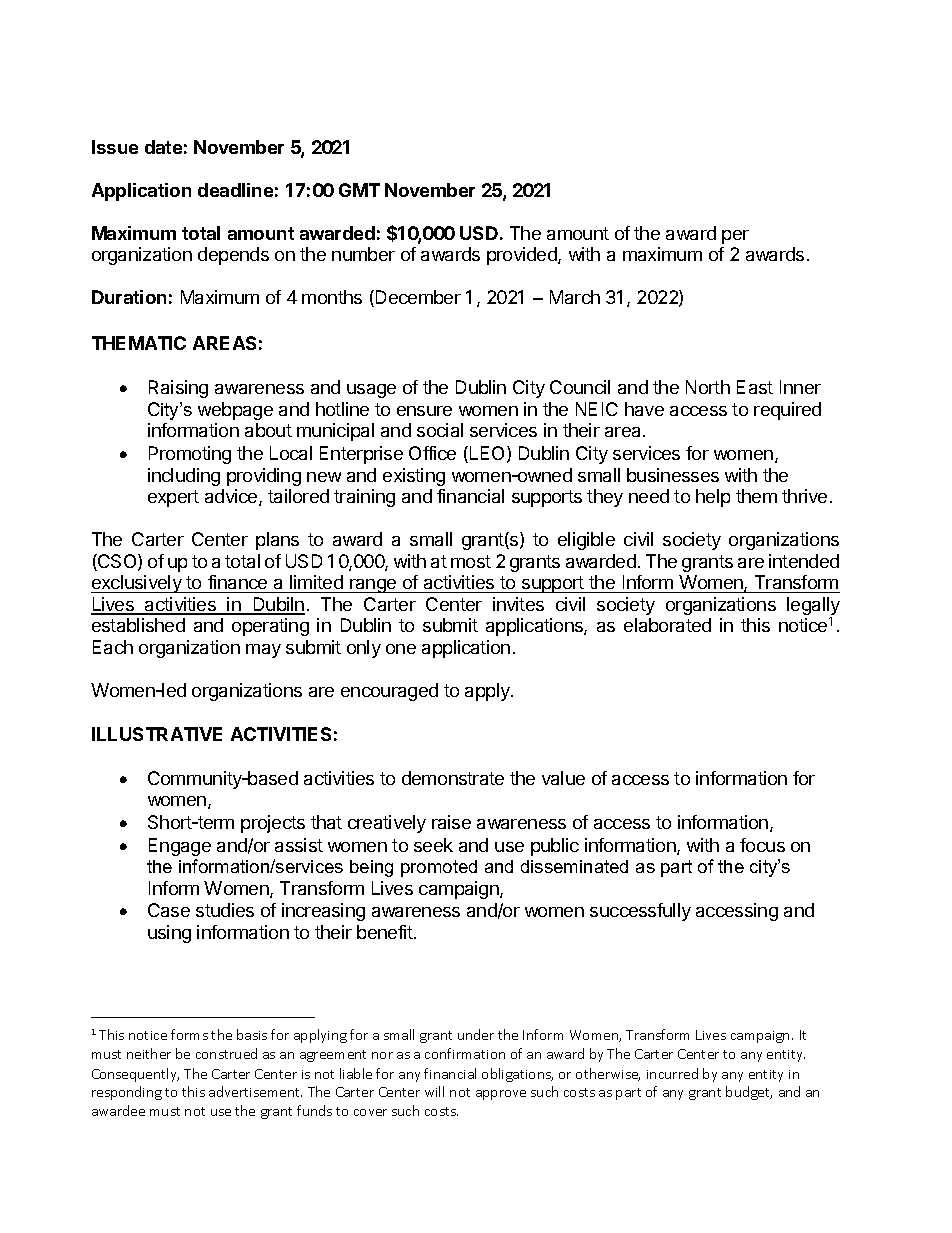 This page has width=952, height=1233. What do you see at coordinates (749, 1093) in the page?
I see `budget` at bounding box center [749, 1093].
